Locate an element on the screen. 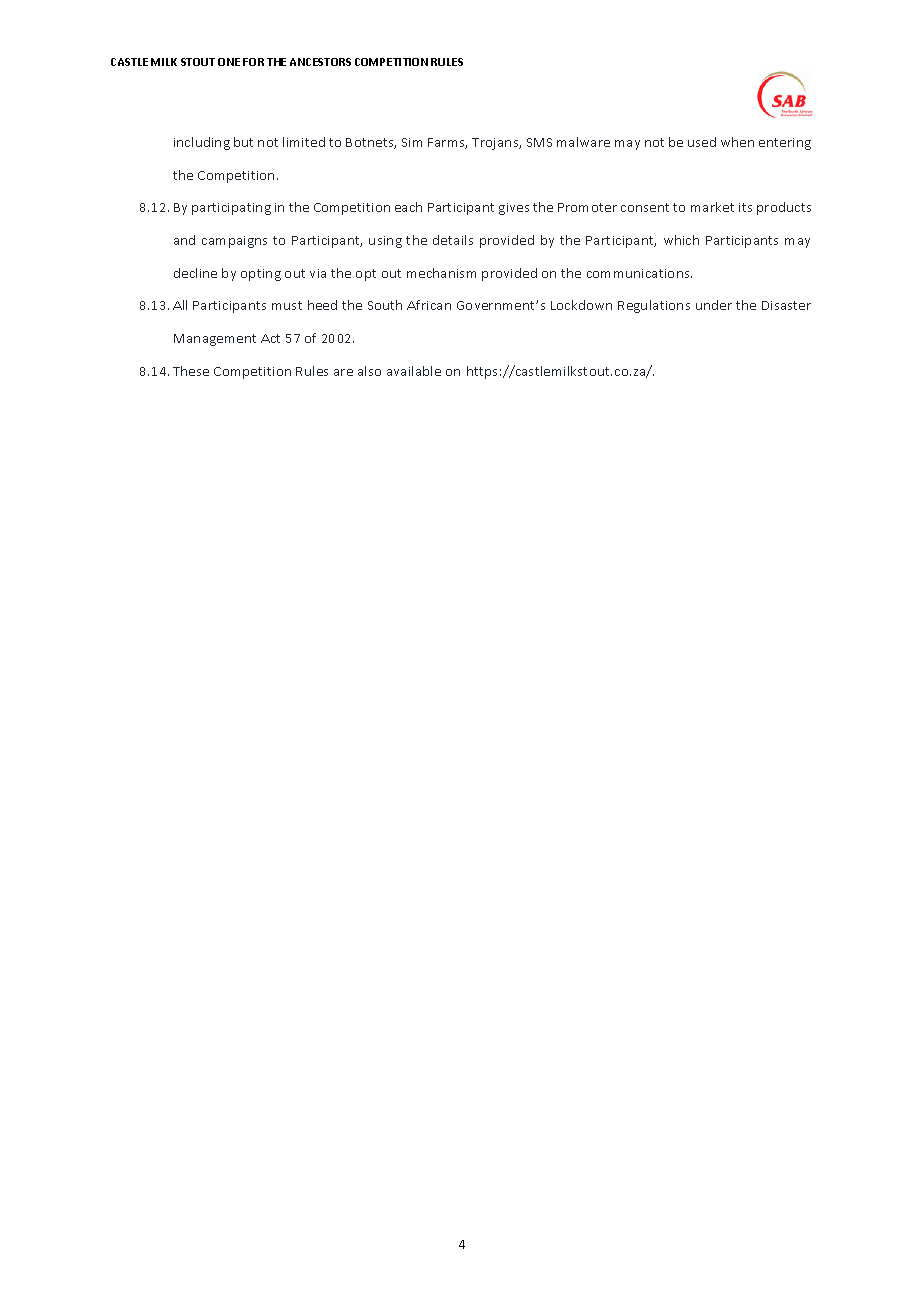  participating is located at coordinates (231, 209).
